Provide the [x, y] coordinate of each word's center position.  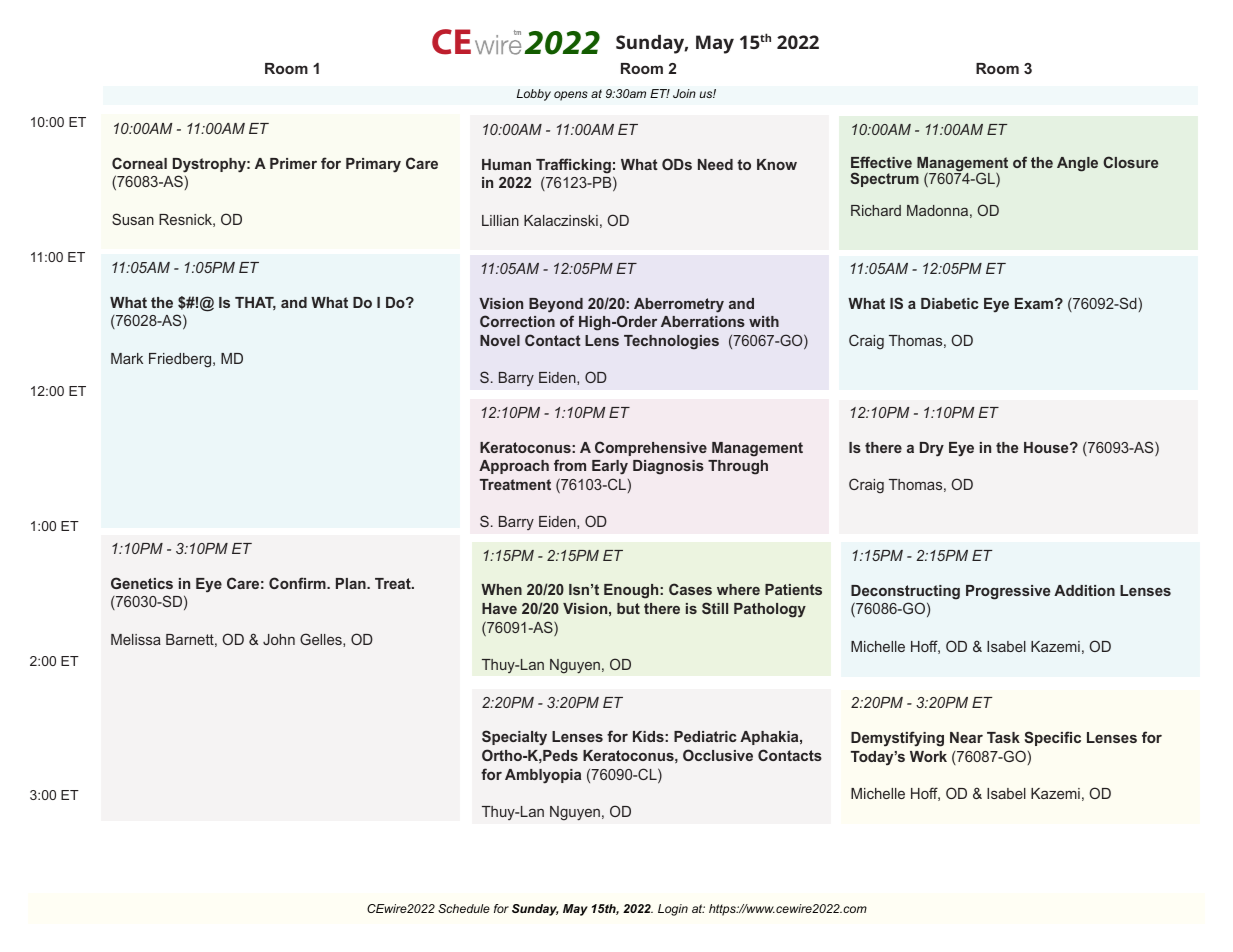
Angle [1077, 164]
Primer [293, 163]
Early [610, 467]
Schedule [464, 908]
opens [571, 96]
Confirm [298, 583]
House [1047, 447]
